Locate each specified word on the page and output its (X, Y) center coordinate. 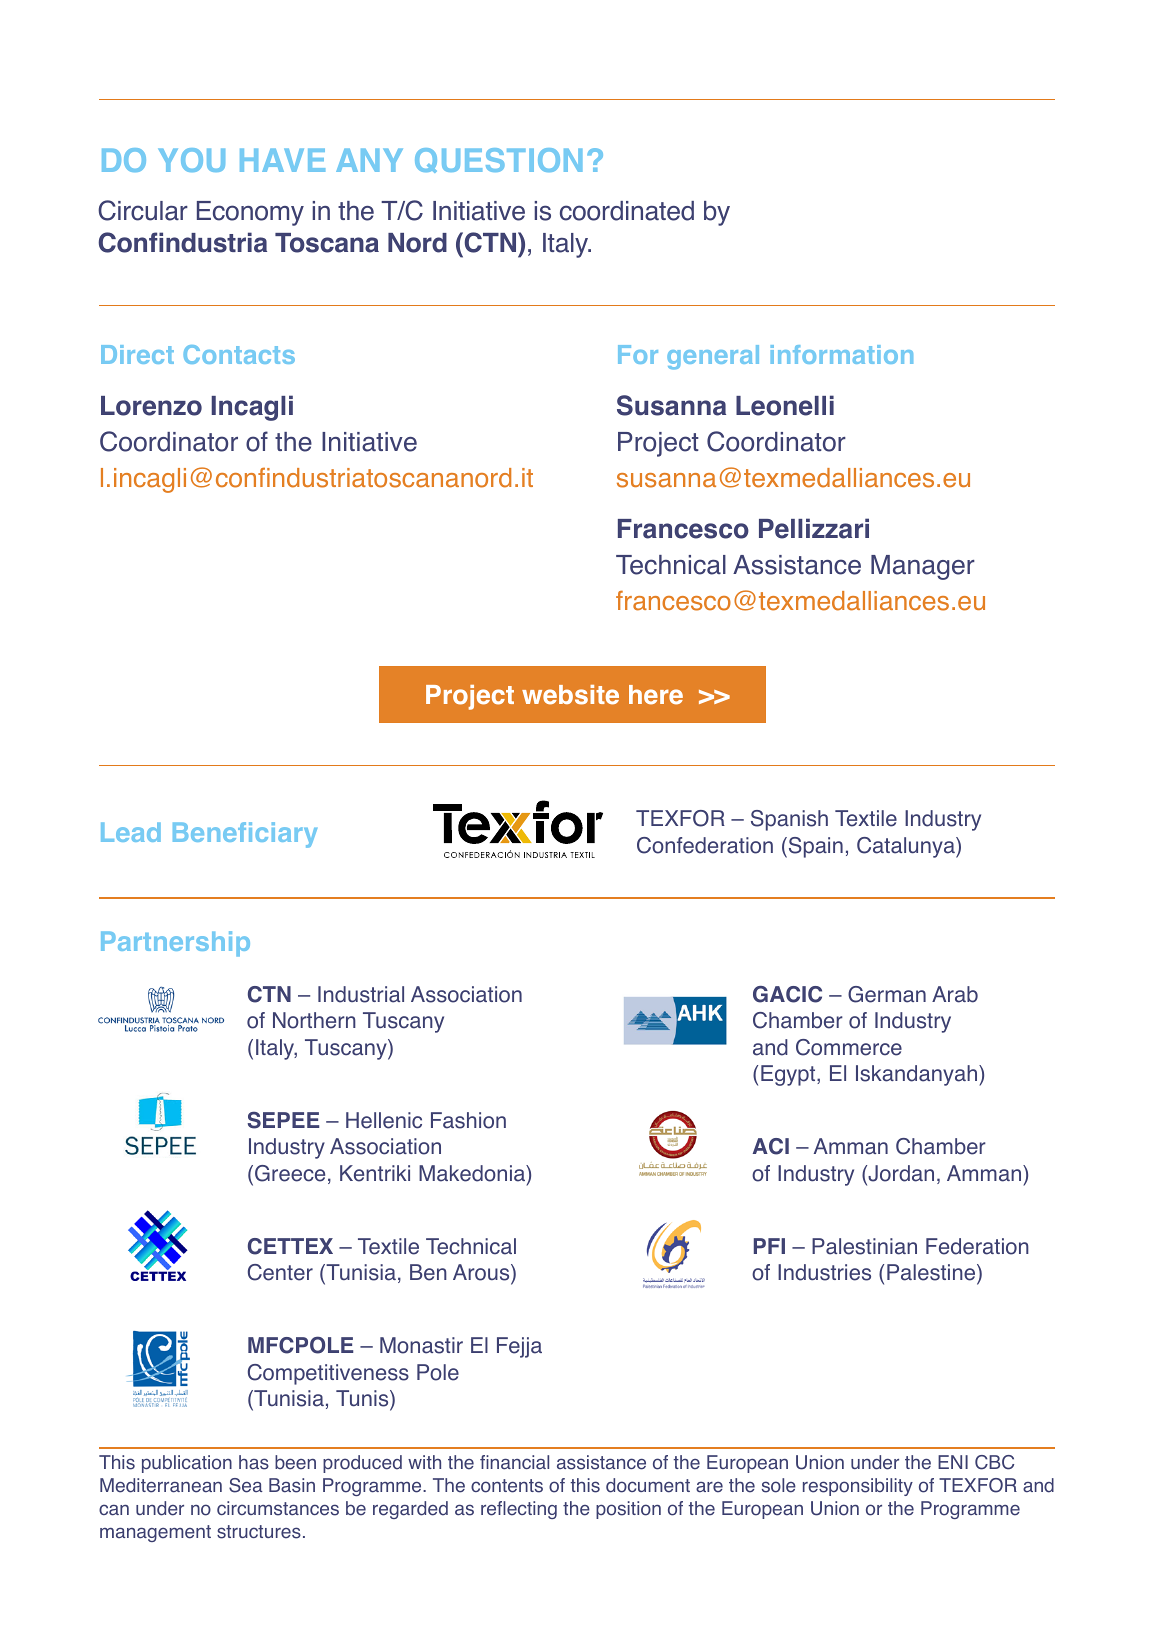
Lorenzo (151, 406)
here (656, 695)
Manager (923, 567)
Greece (290, 1173)
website (570, 695)
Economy (250, 213)
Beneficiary (245, 835)
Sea (246, 1485)
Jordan (900, 1174)
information (842, 354)
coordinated (627, 211)
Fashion (468, 1120)
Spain (814, 847)
